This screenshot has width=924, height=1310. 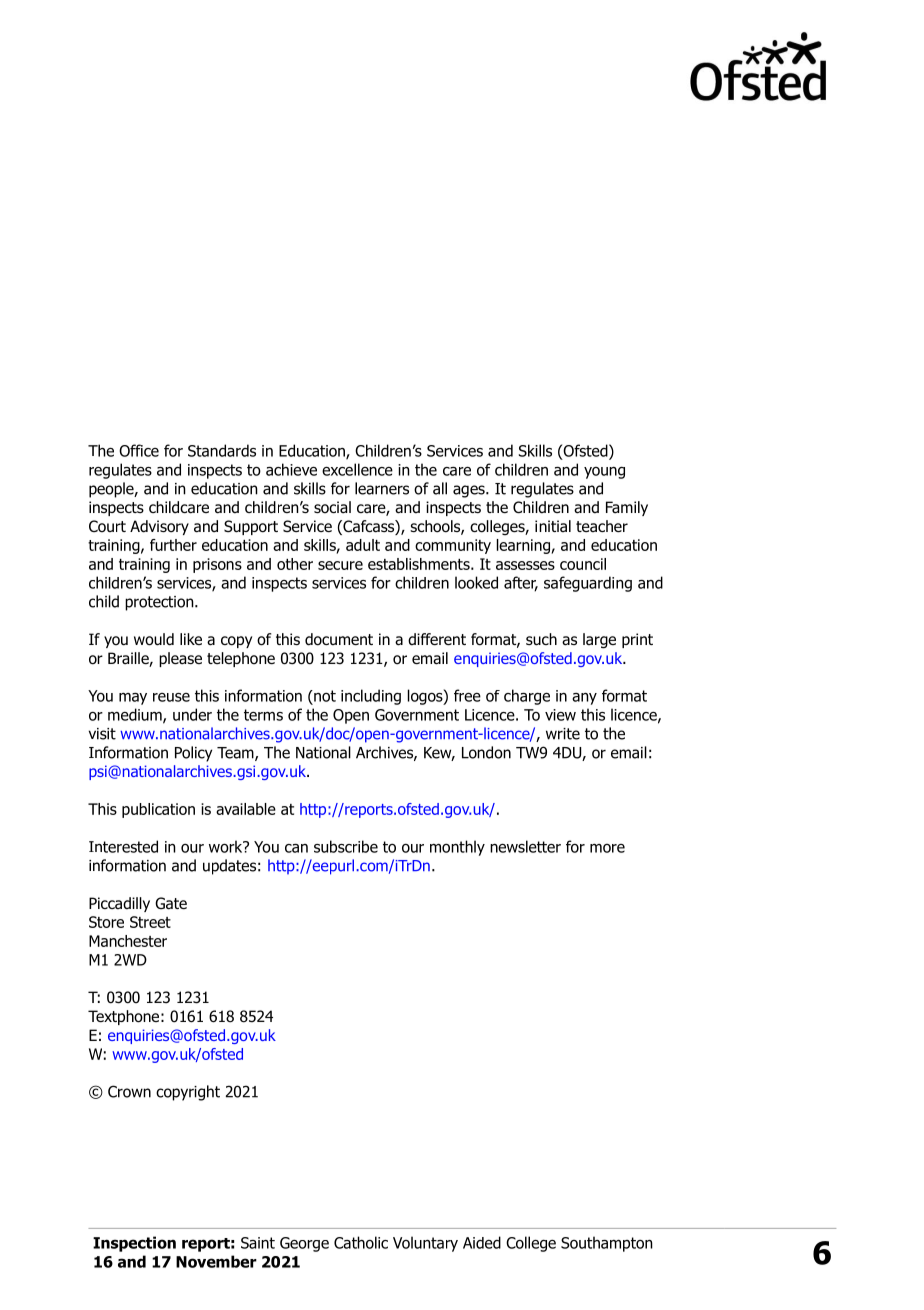 I want to click on subscribe, so click(x=346, y=846).
